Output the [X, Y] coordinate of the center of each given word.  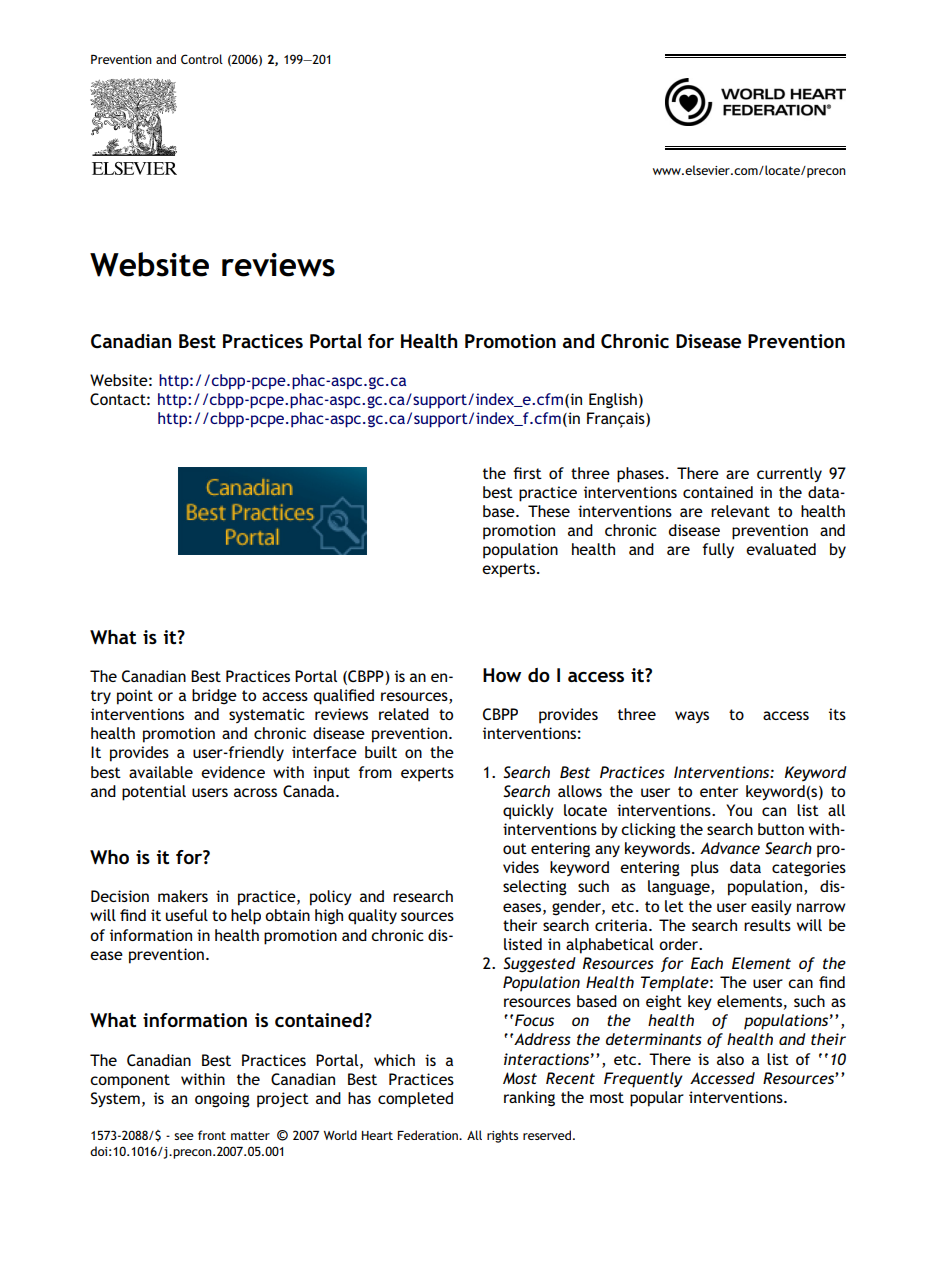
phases [640, 475]
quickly [528, 812]
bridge [214, 697]
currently [789, 474]
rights [502, 1136]
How [502, 675]
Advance [730, 848]
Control [202, 59]
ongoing [222, 1100]
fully [718, 550]
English [613, 401]
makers [183, 896]
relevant [740, 511]
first [527, 473]
